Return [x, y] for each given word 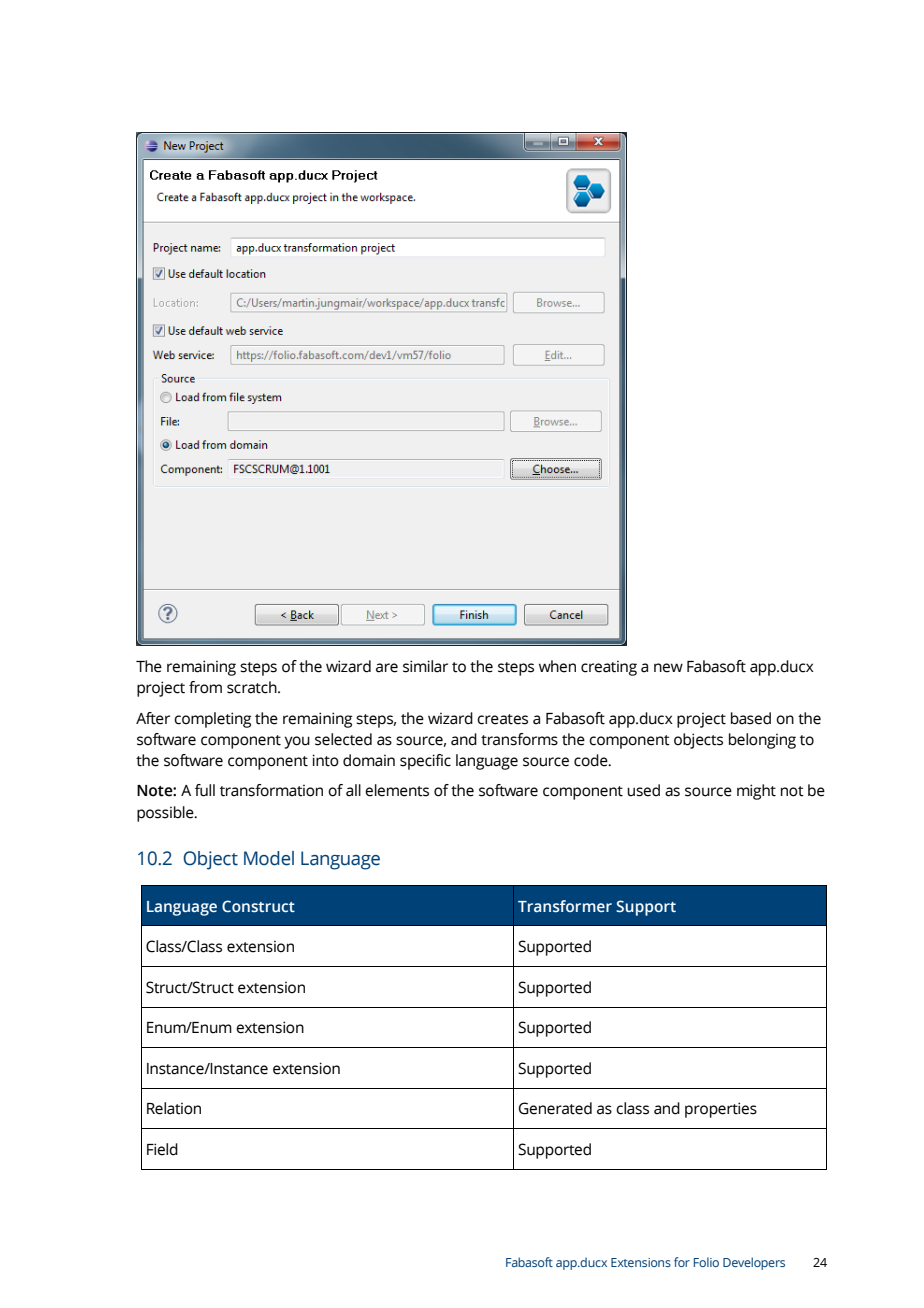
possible [166, 814]
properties [721, 1110]
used [643, 790]
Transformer [565, 906]
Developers [754, 1263]
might [756, 792]
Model [269, 858]
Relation [174, 1108]
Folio [706, 1262]
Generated [555, 1108]
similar [425, 666]
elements [397, 790]
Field [162, 1149]
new [668, 668]
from [205, 687]
